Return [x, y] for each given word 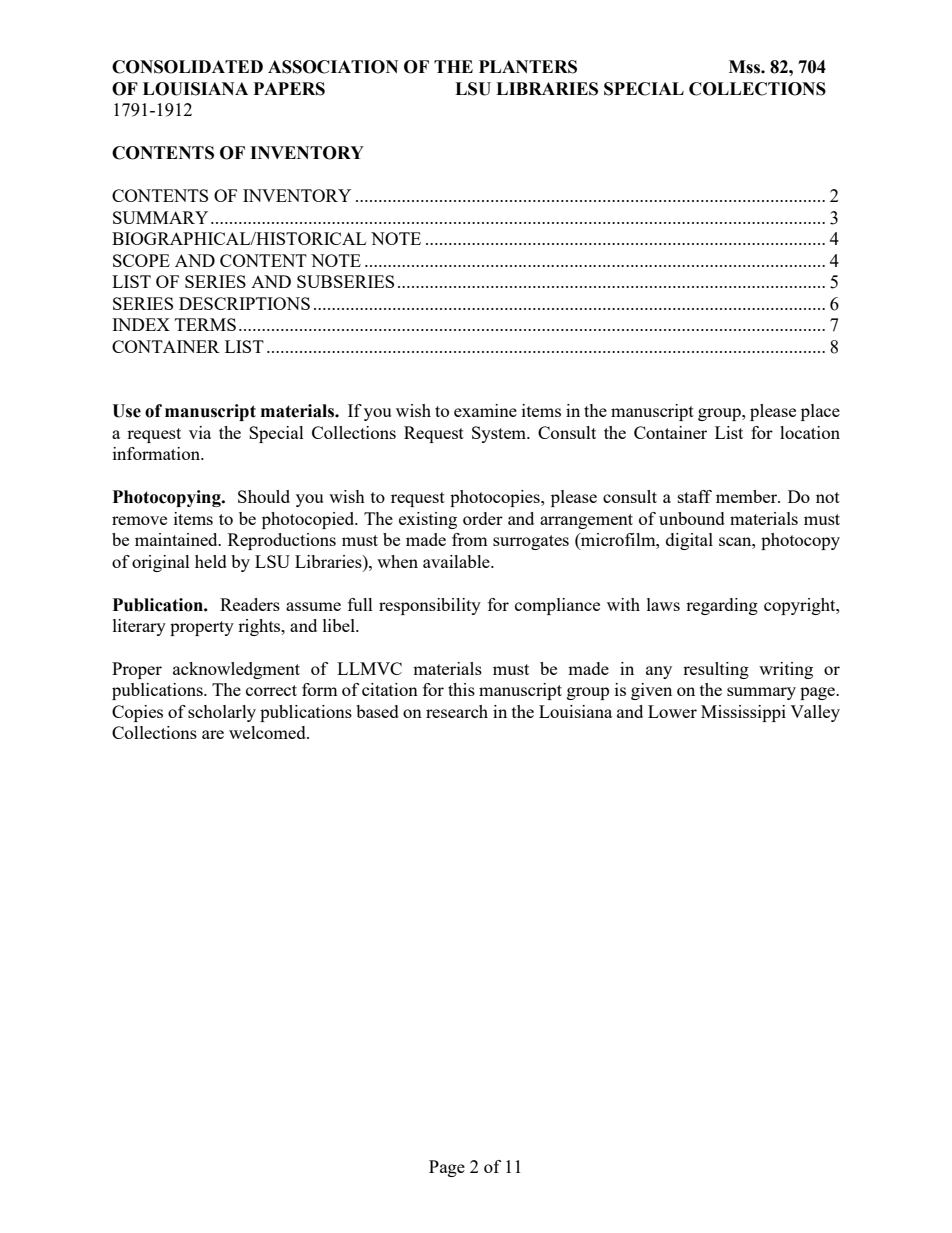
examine [485, 410]
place [820, 412]
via [200, 432]
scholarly [222, 713]
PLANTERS [528, 67]
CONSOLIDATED [187, 67]
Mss [745, 67]
